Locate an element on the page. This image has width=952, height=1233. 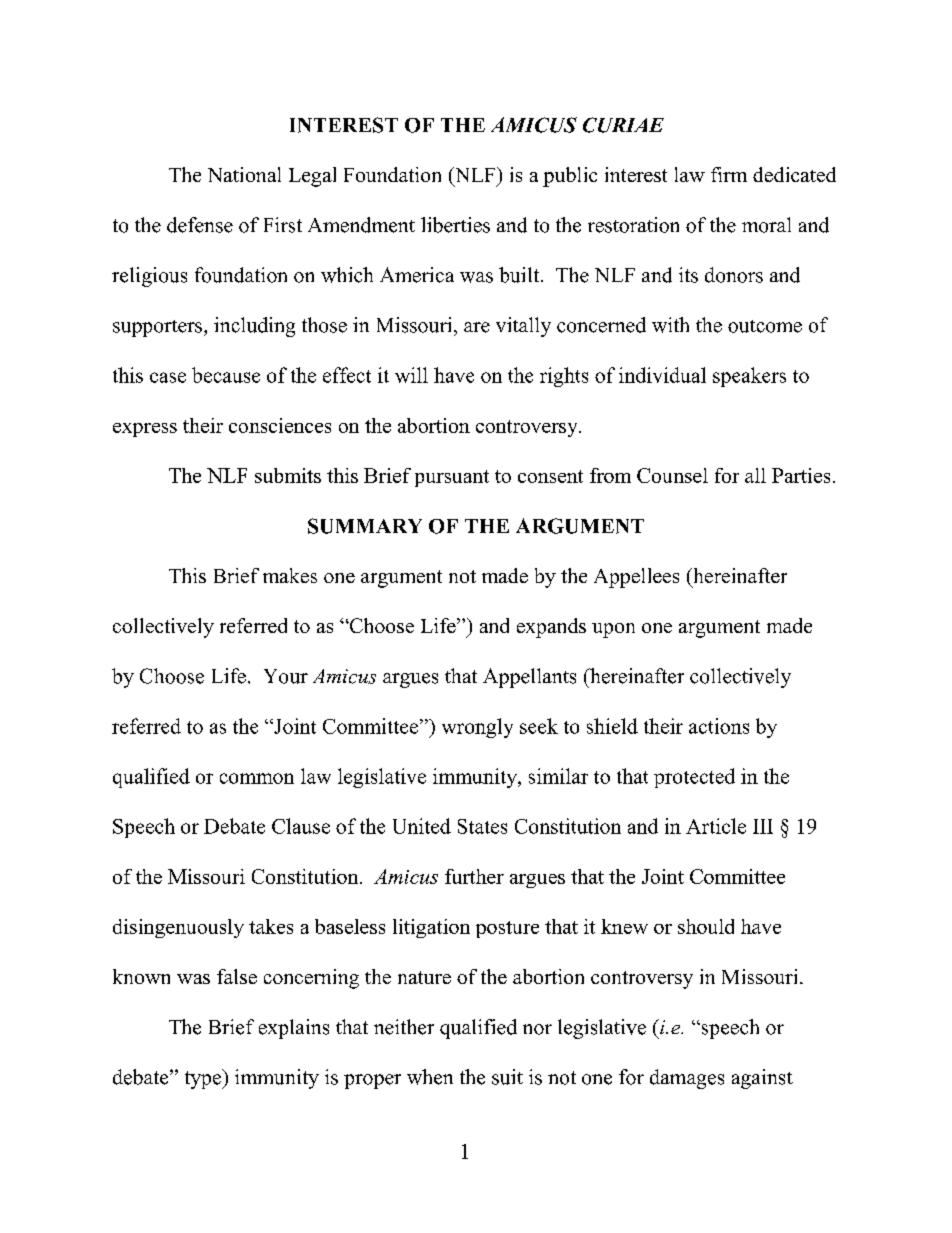
pursuant is located at coordinates (452, 478).
